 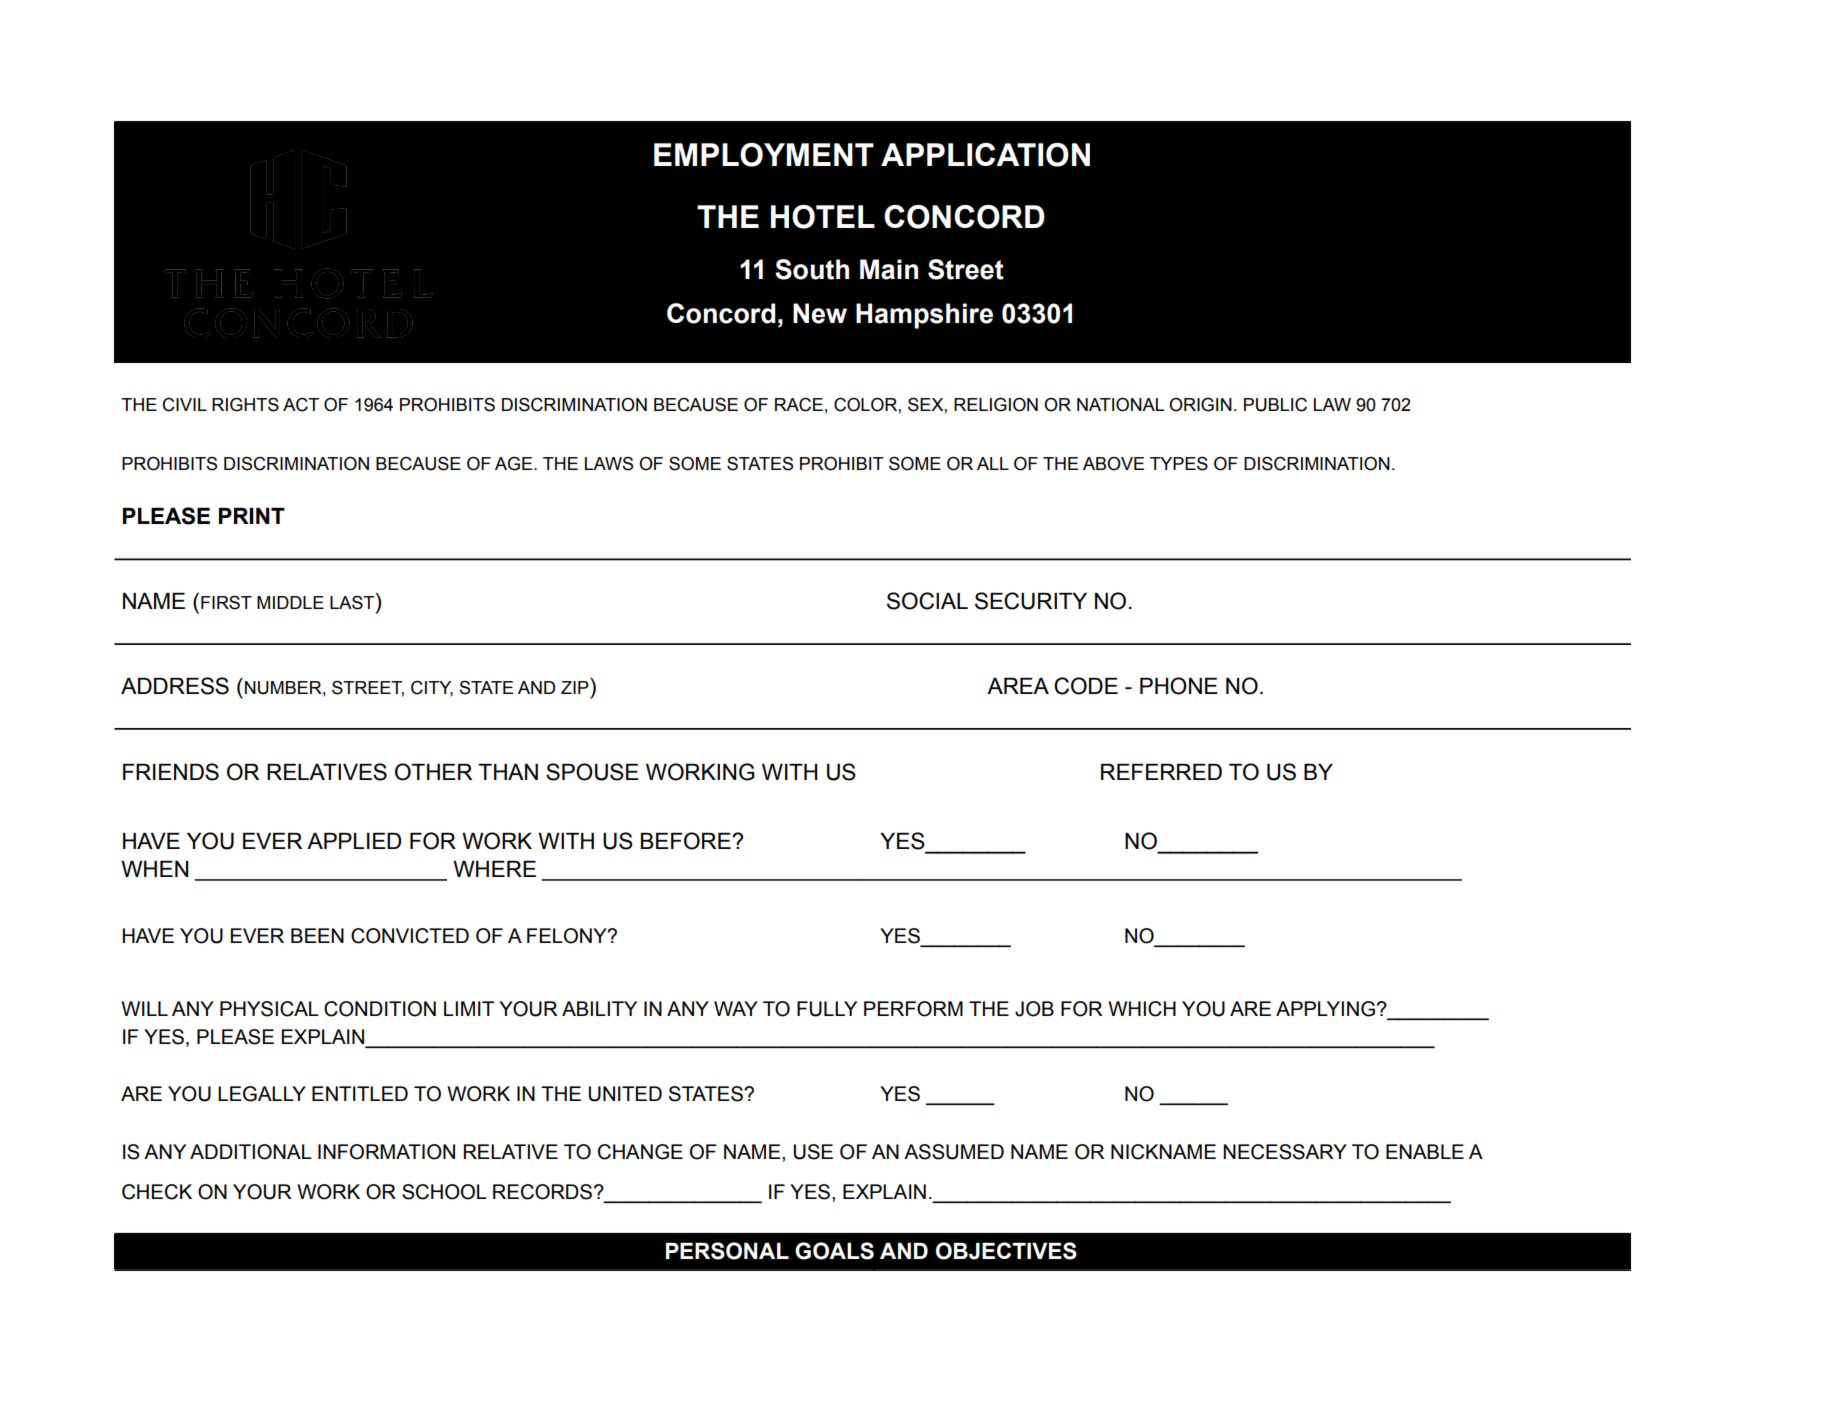 What do you see at coordinates (1285, 1152) in the screenshot?
I see `NECESSARY` at bounding box center [1285, 1152].
